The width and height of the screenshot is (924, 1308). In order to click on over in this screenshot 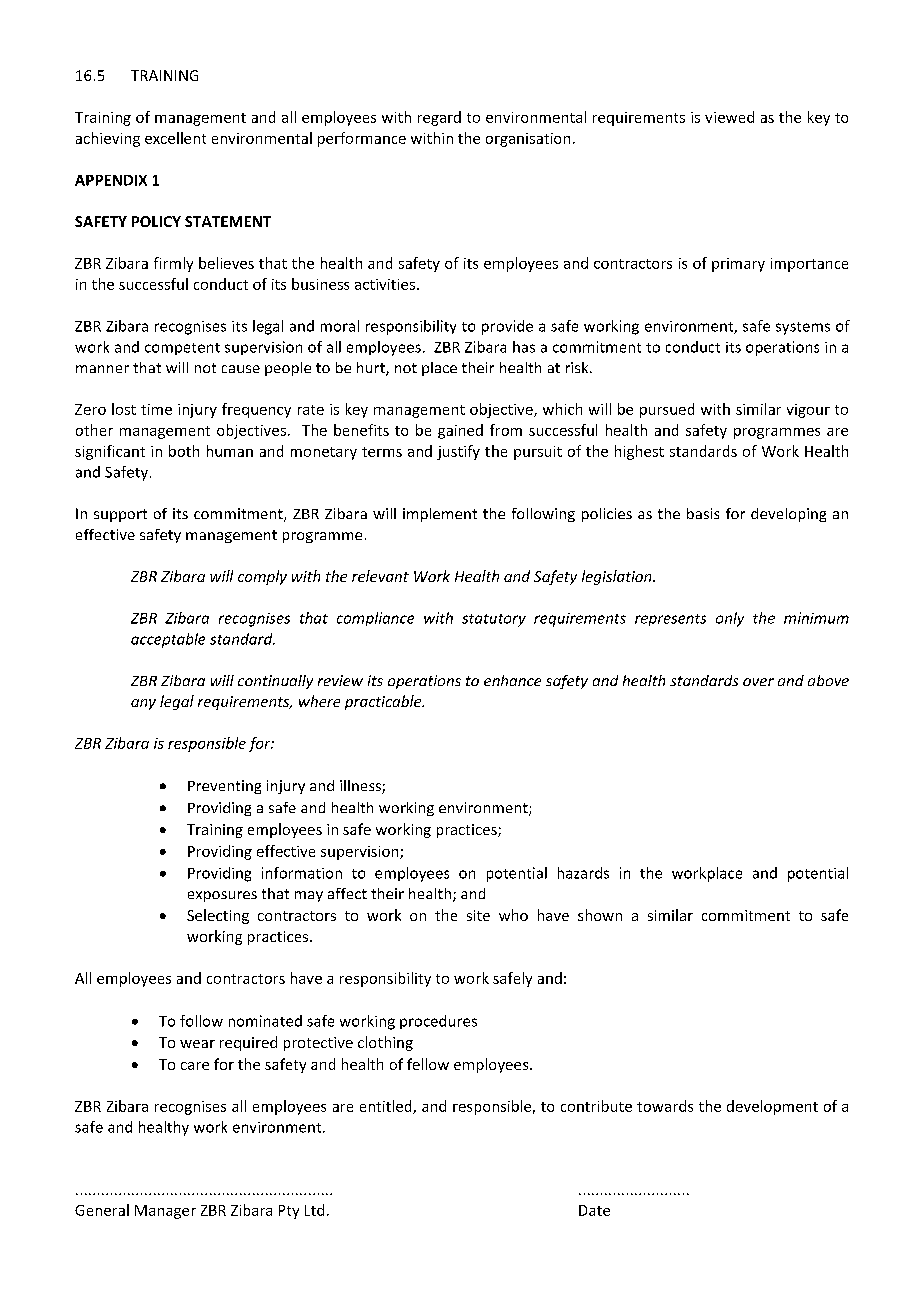, I will do `click(758, 682)`.
